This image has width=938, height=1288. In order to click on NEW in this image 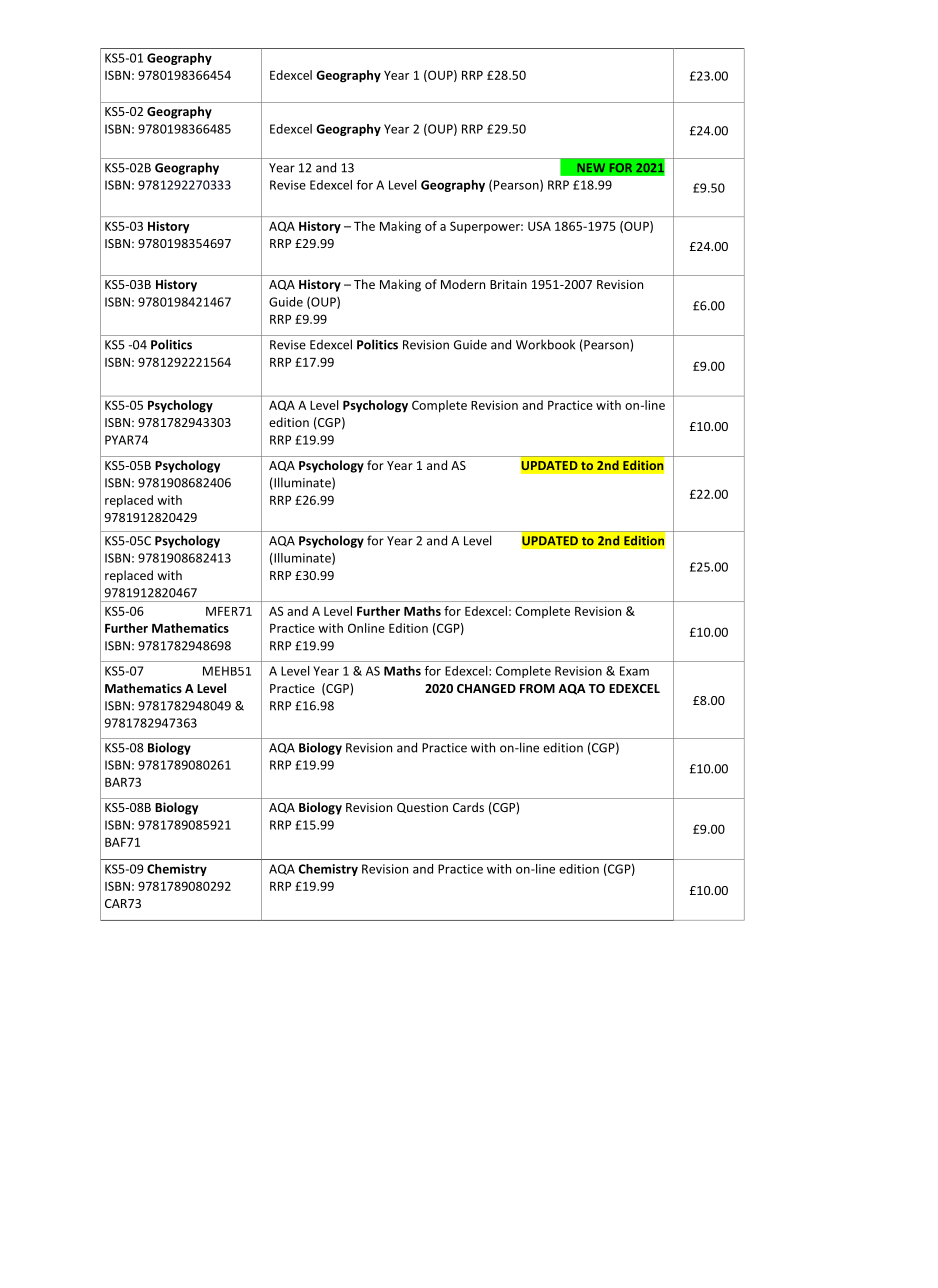, I will do `click(591, 167)`.
